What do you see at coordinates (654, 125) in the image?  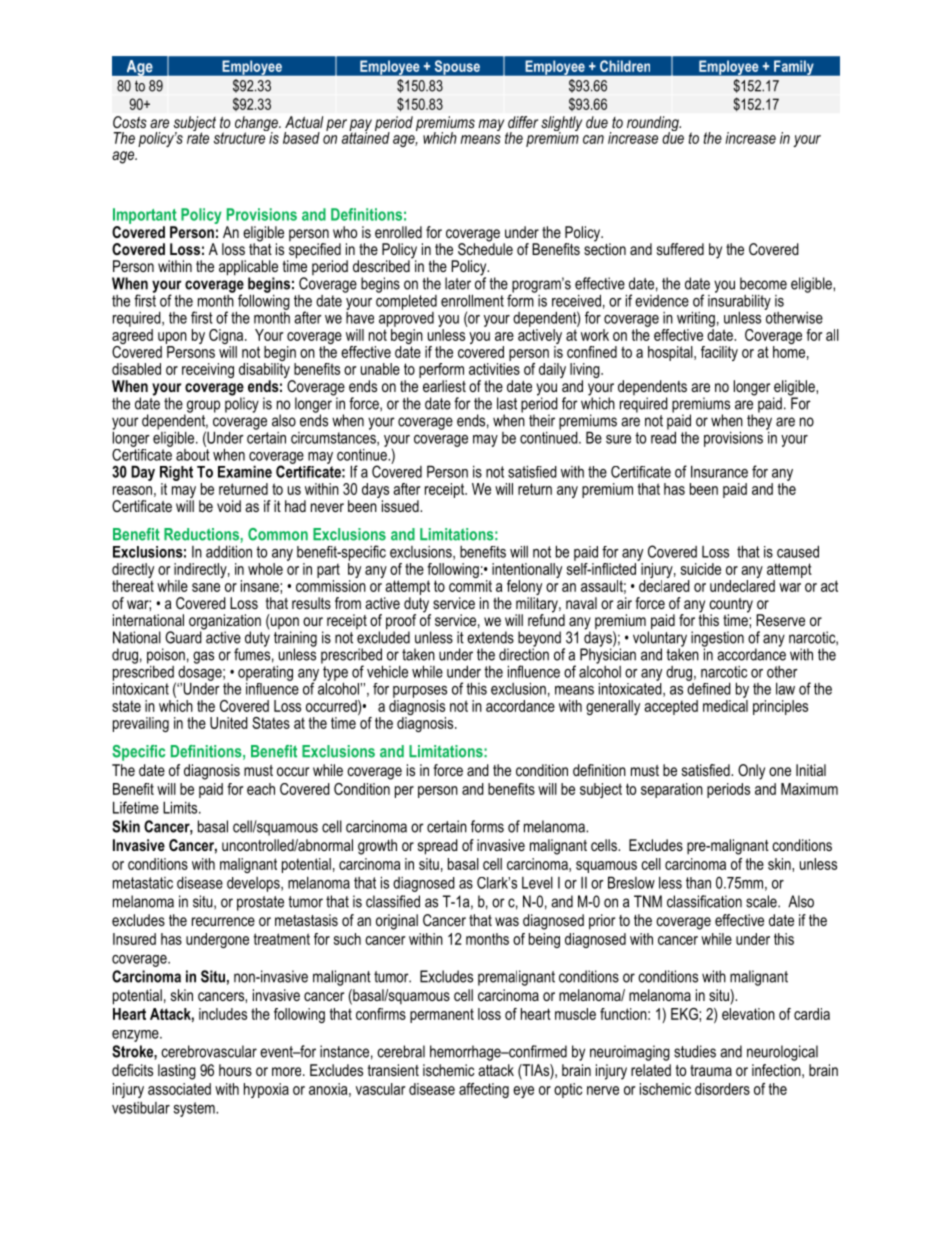 I see `rounding` at bounding box center [654, 125].
